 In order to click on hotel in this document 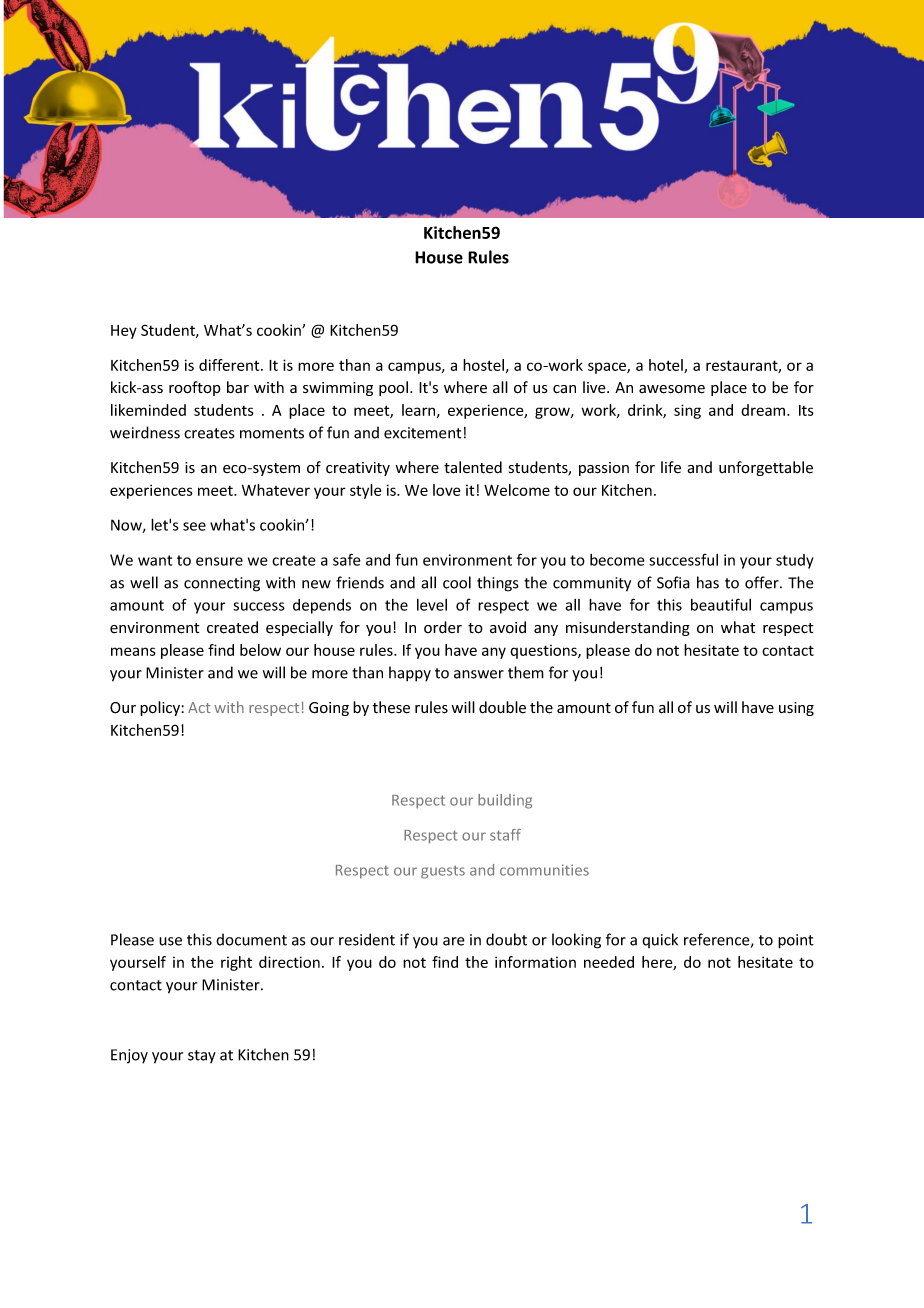, I will do `click(667, 366)`.
